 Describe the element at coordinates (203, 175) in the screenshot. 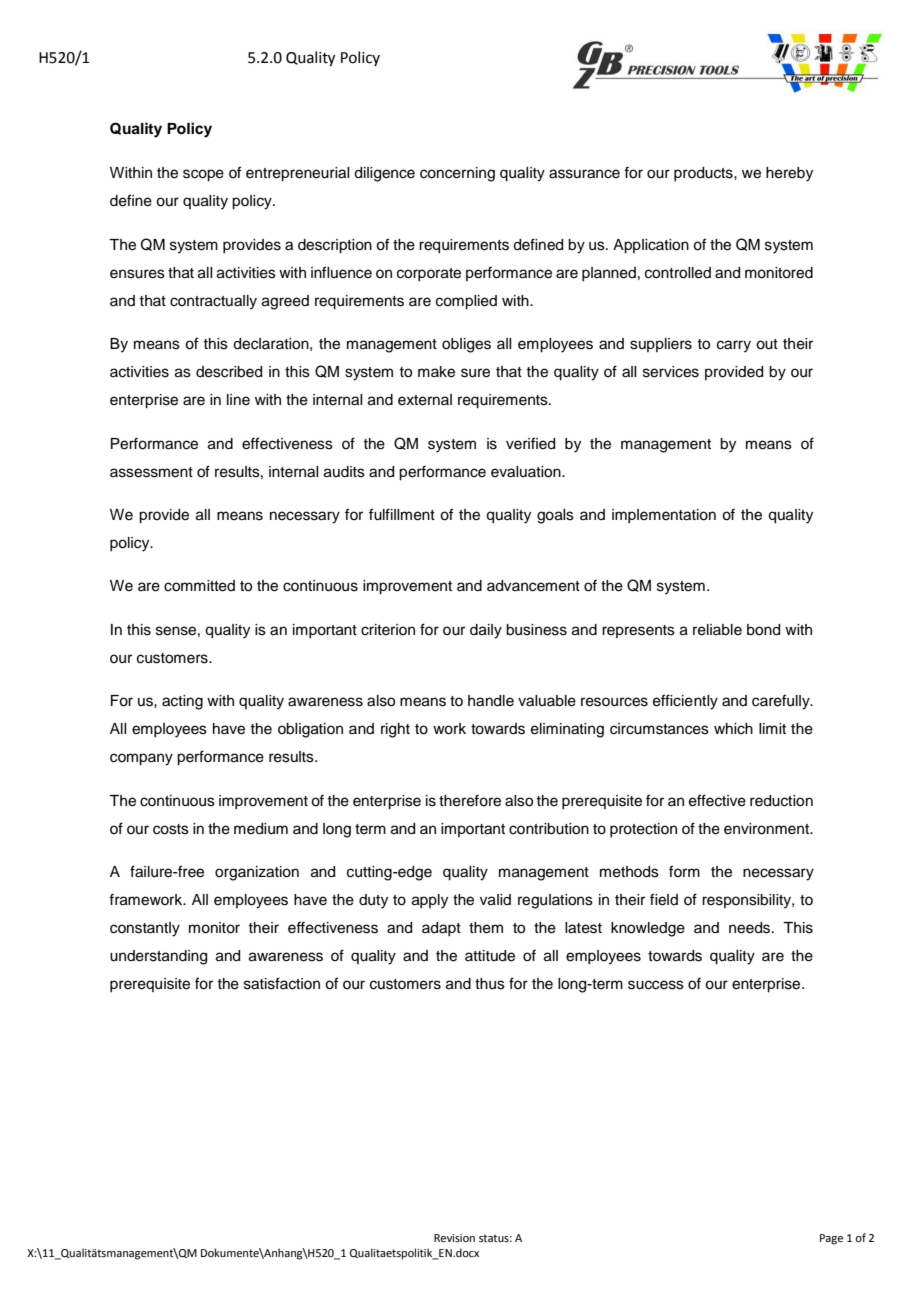

I see `scope` at that location.
